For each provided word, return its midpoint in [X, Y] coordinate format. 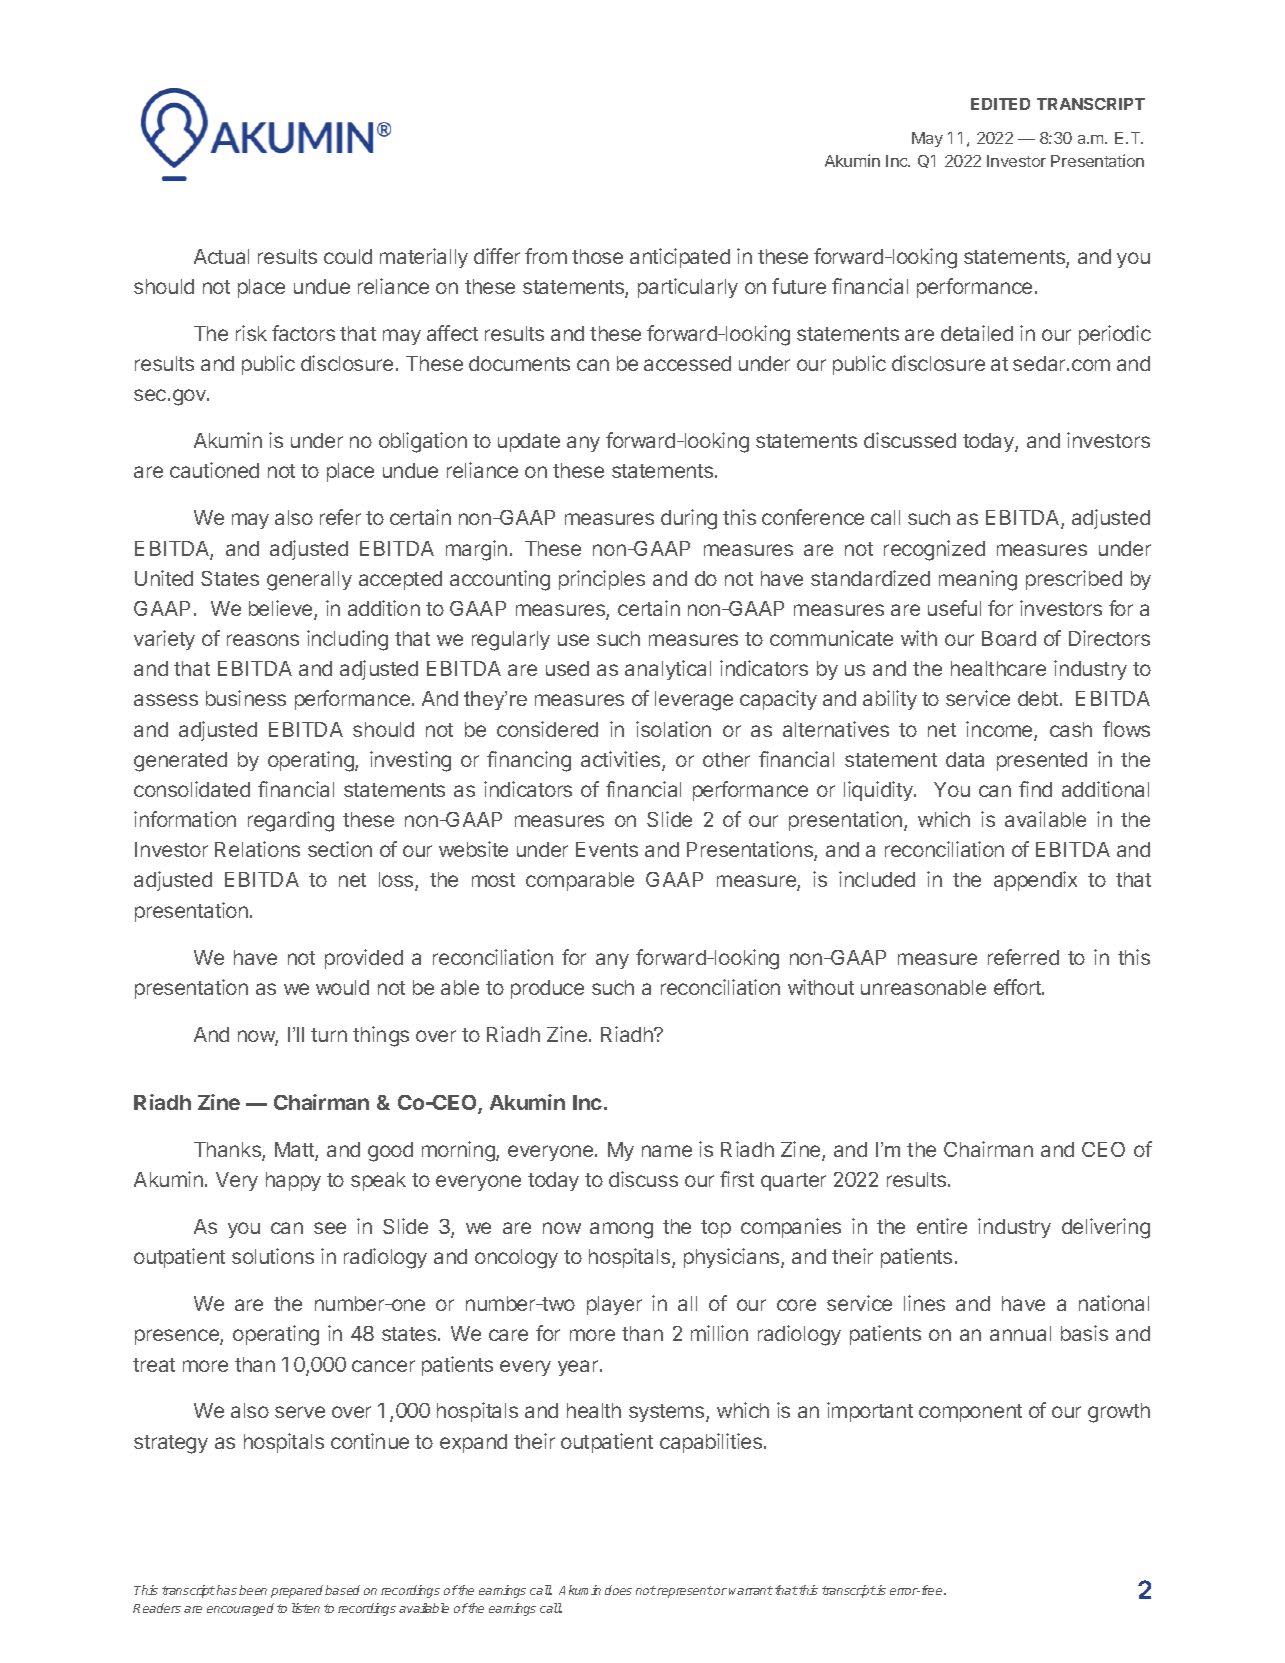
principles [602, 580]
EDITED [1000, 104]
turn [329, 1035]
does [618, 1590]
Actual [221, 256]
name [667, 1151]
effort [1018, 987]
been [253, 1590]
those [597, 256]
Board [1009, 638]
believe [282, 609]
